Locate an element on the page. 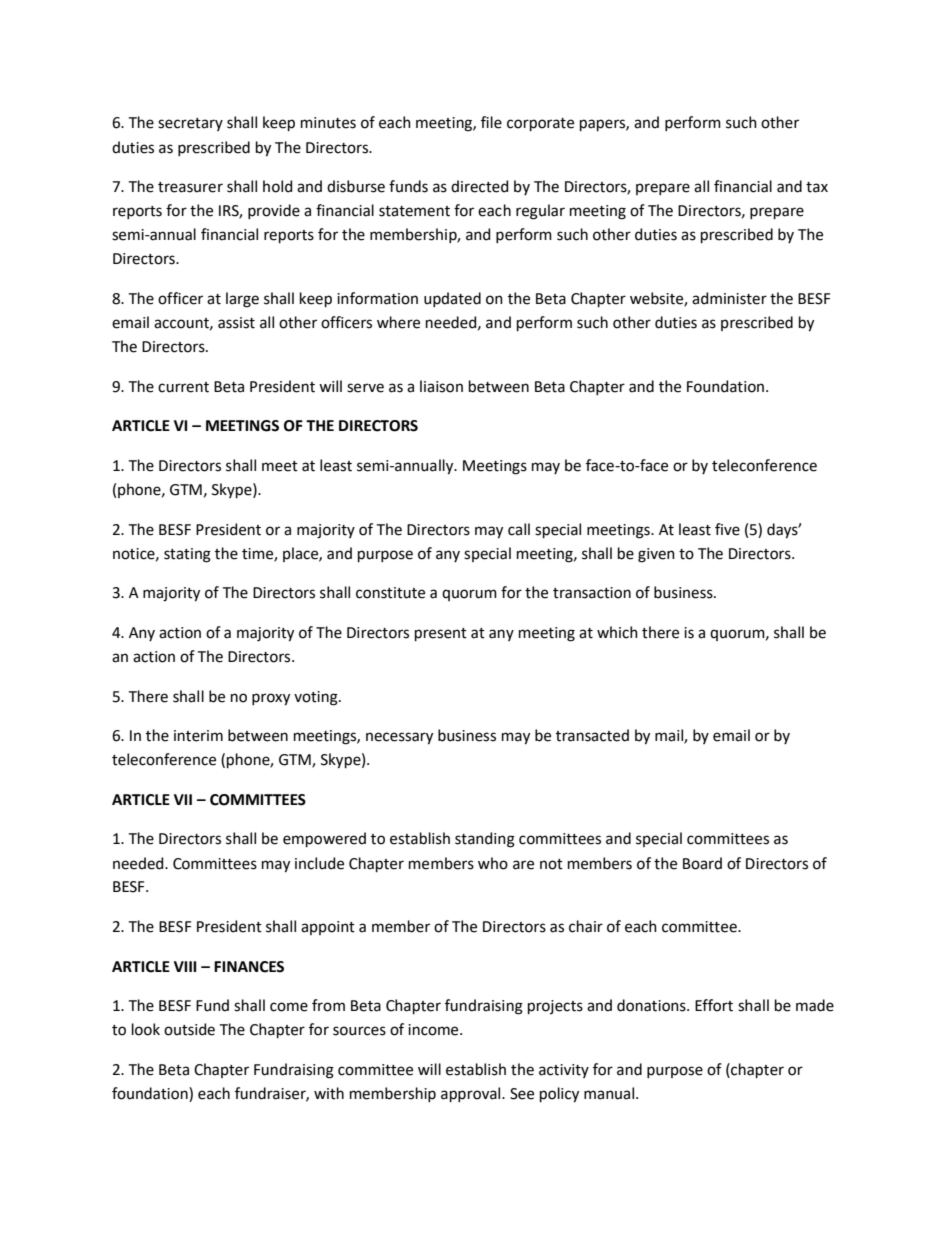  present is located at coordinates (441, 634).
